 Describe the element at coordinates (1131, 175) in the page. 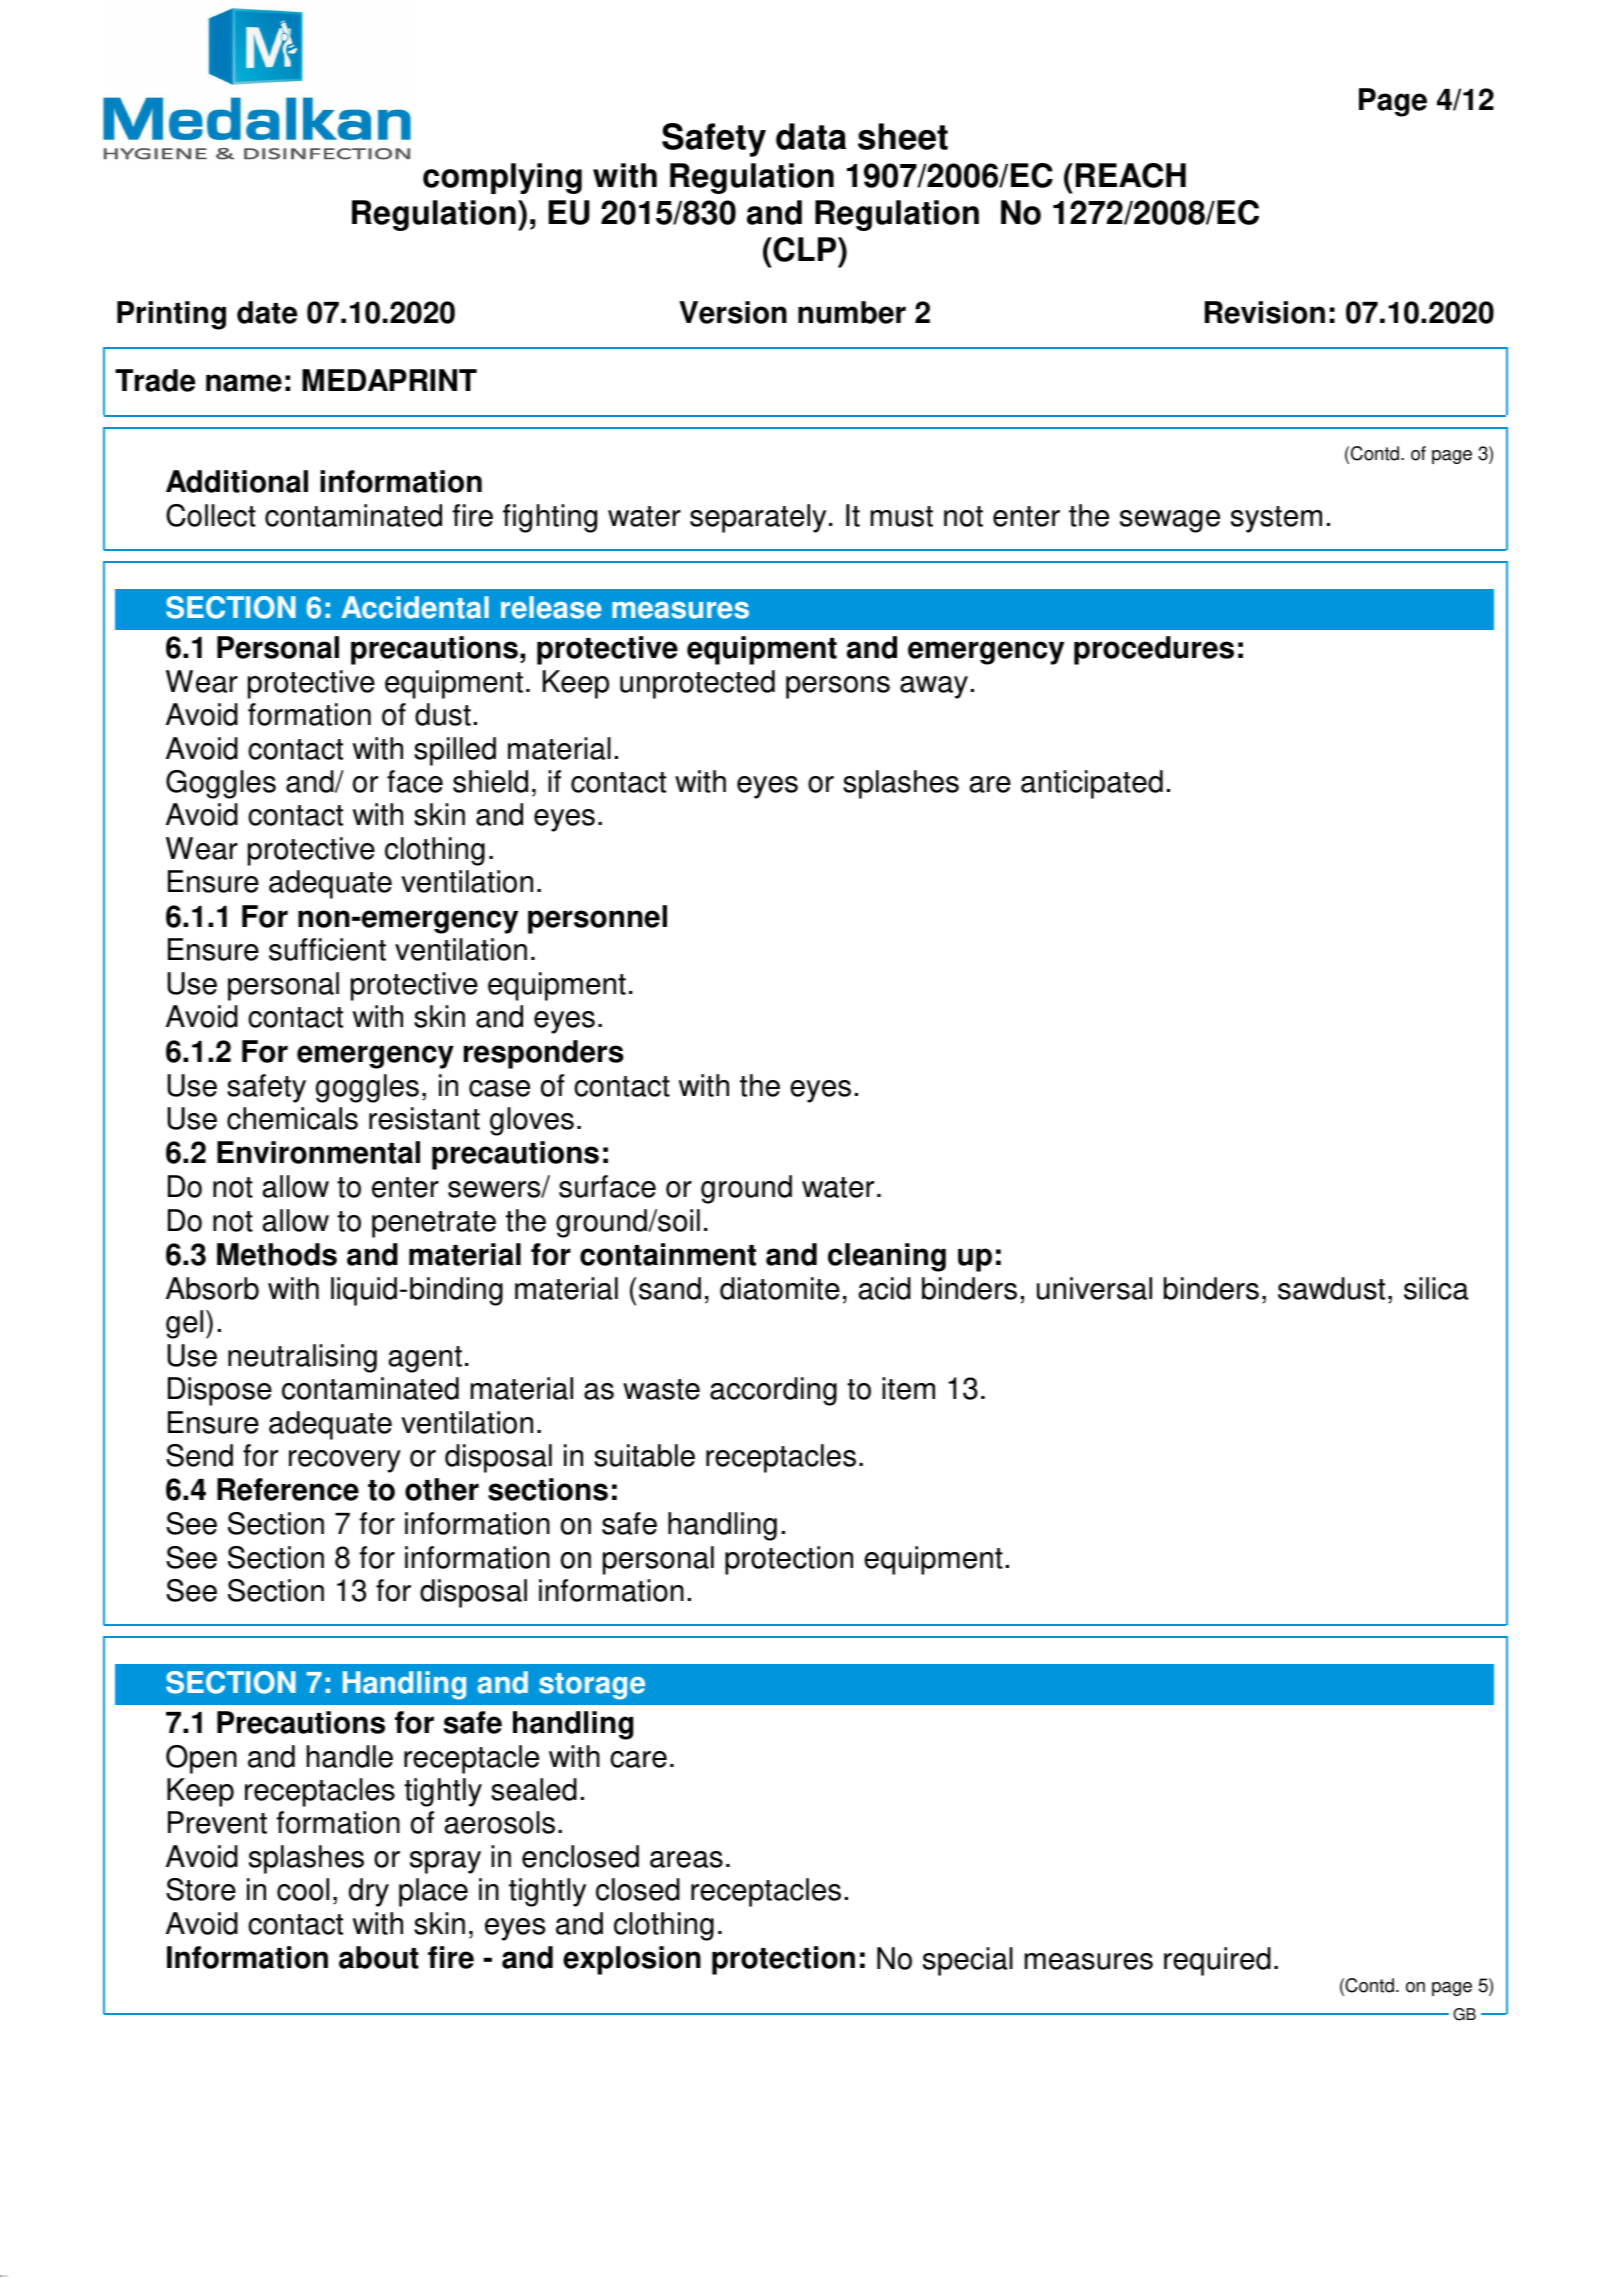

I see `REACH` at that location.
